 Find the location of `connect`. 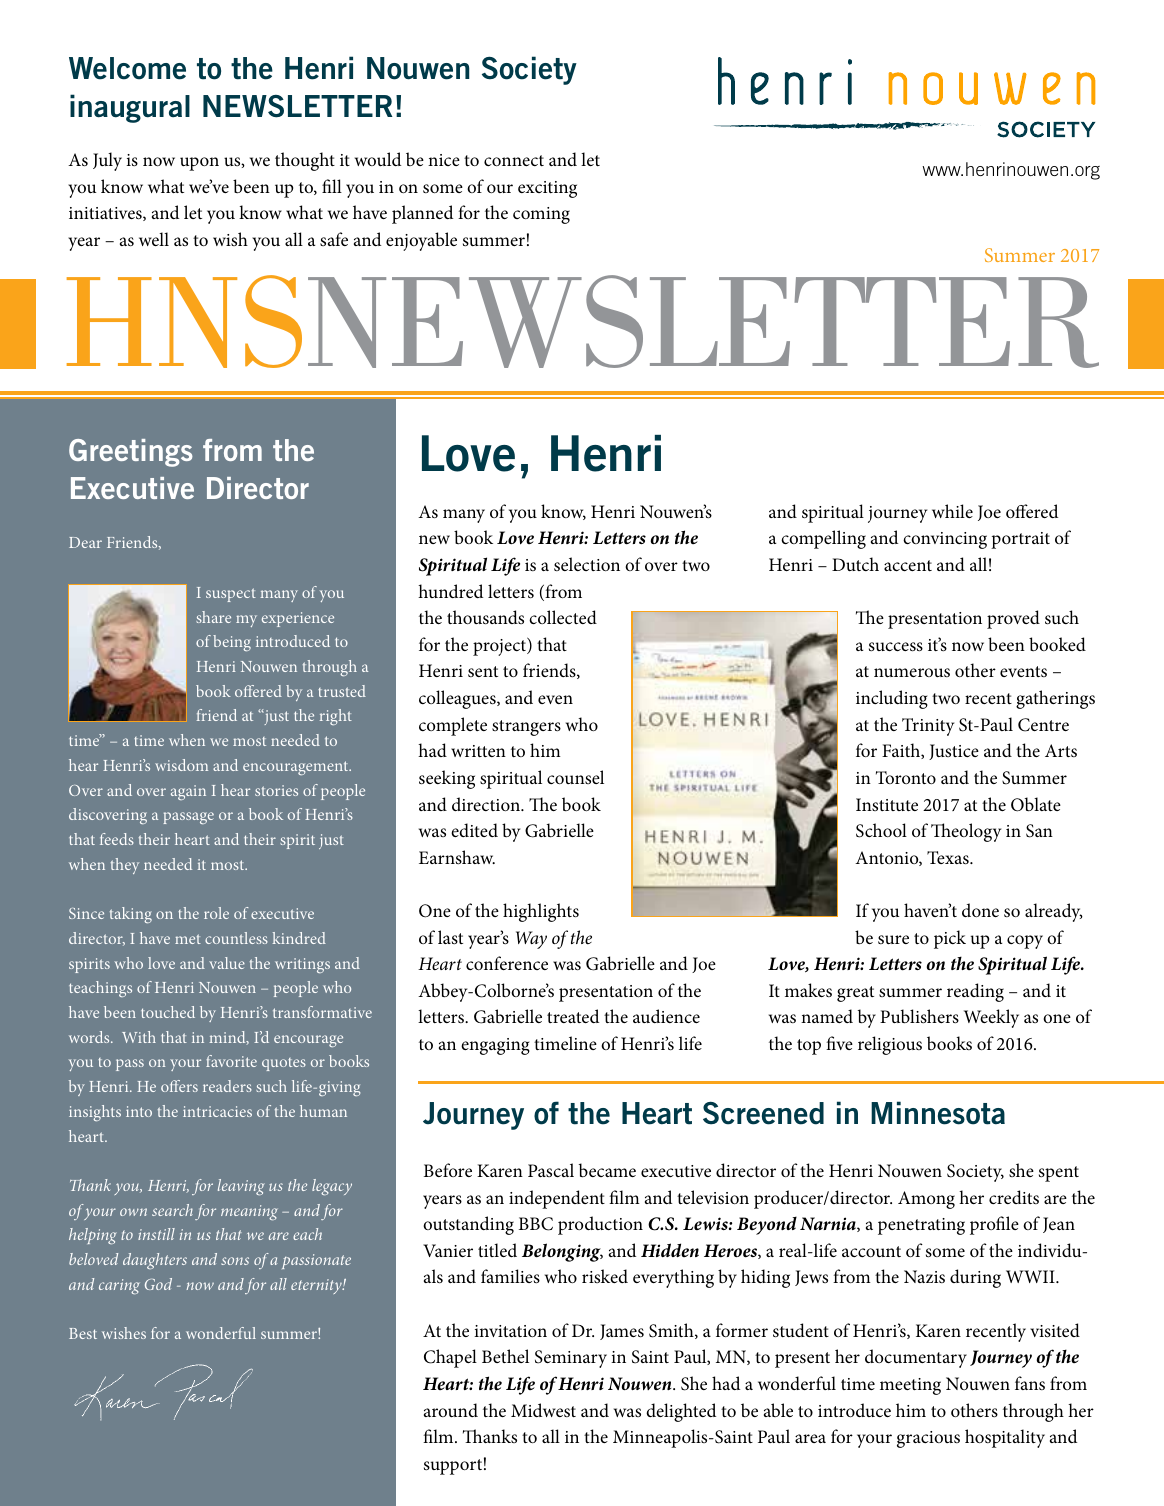

connect is located at coordinates (514, 160).
